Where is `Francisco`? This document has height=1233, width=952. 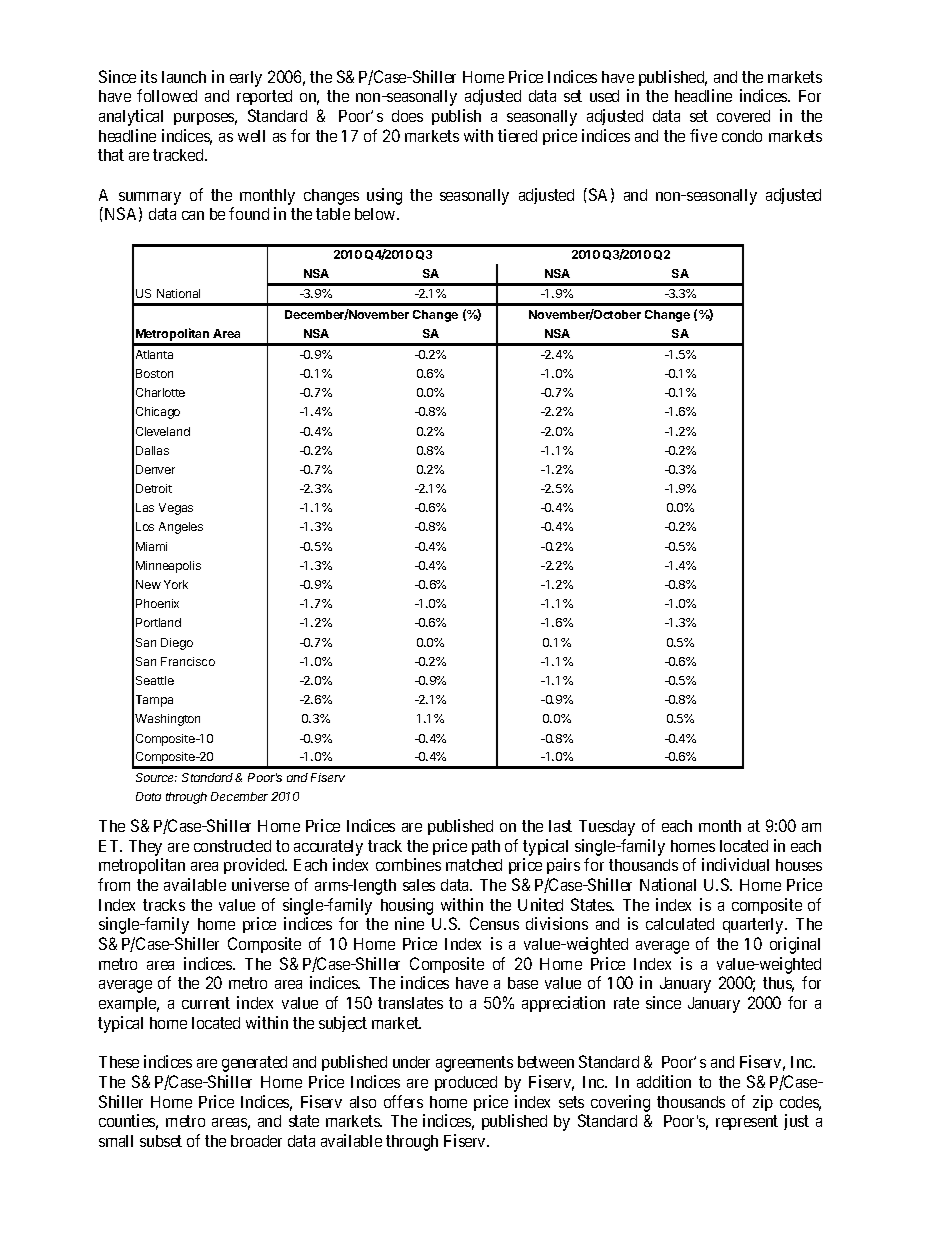 Francisco is located at coordinates (188, 661).
